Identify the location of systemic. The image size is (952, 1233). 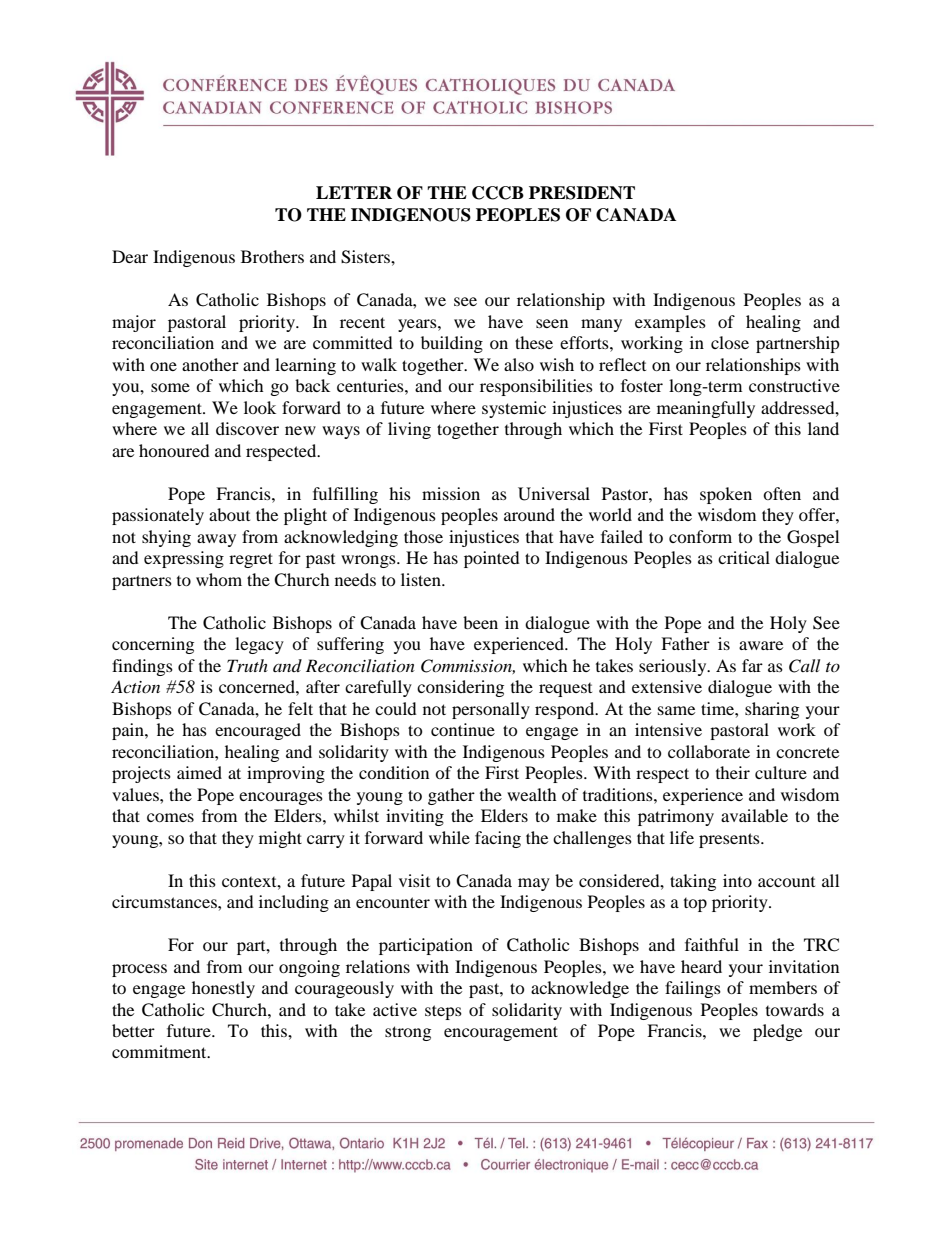
(514, 409).
